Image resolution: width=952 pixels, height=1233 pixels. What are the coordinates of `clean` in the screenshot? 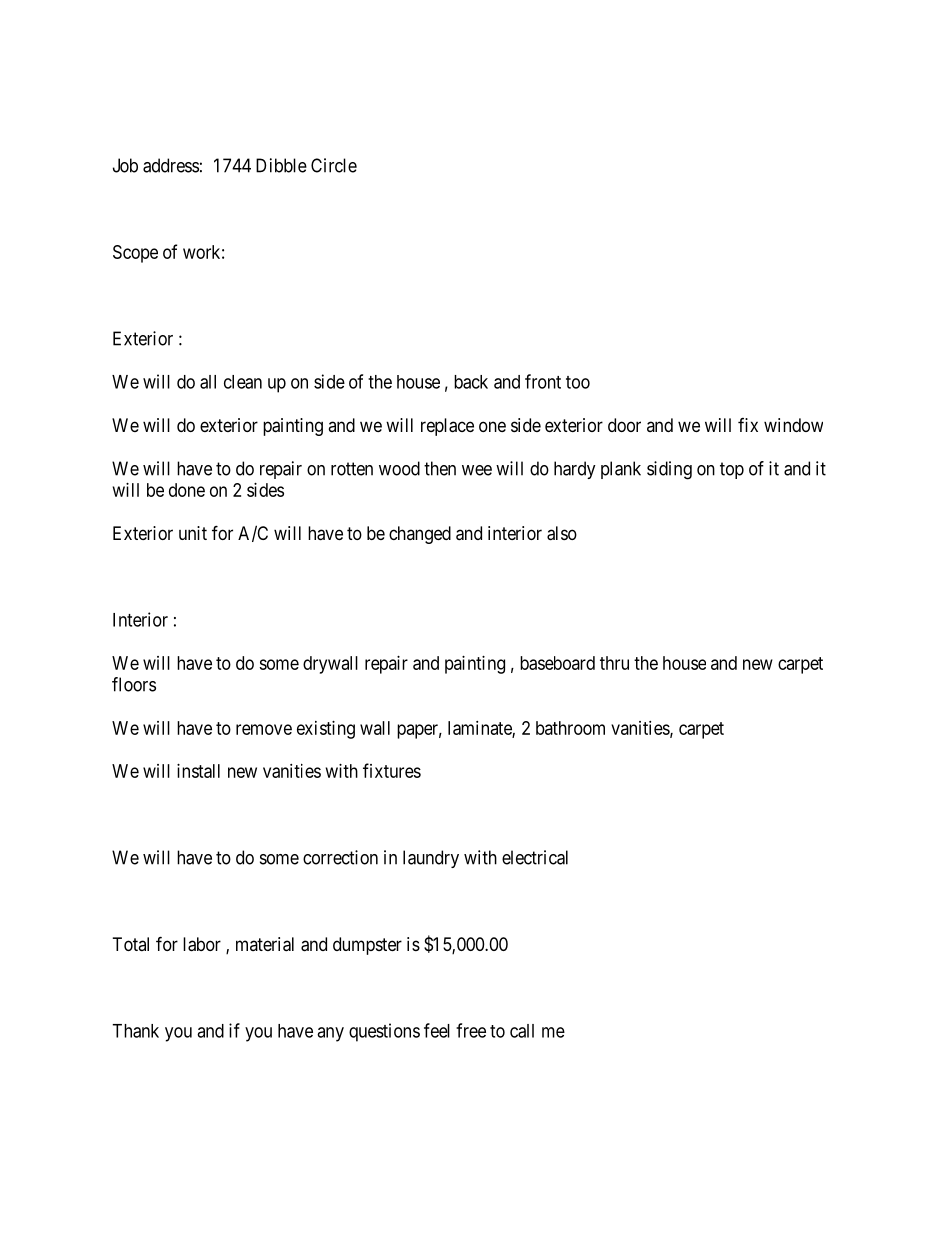 It's located at (243, 382).
